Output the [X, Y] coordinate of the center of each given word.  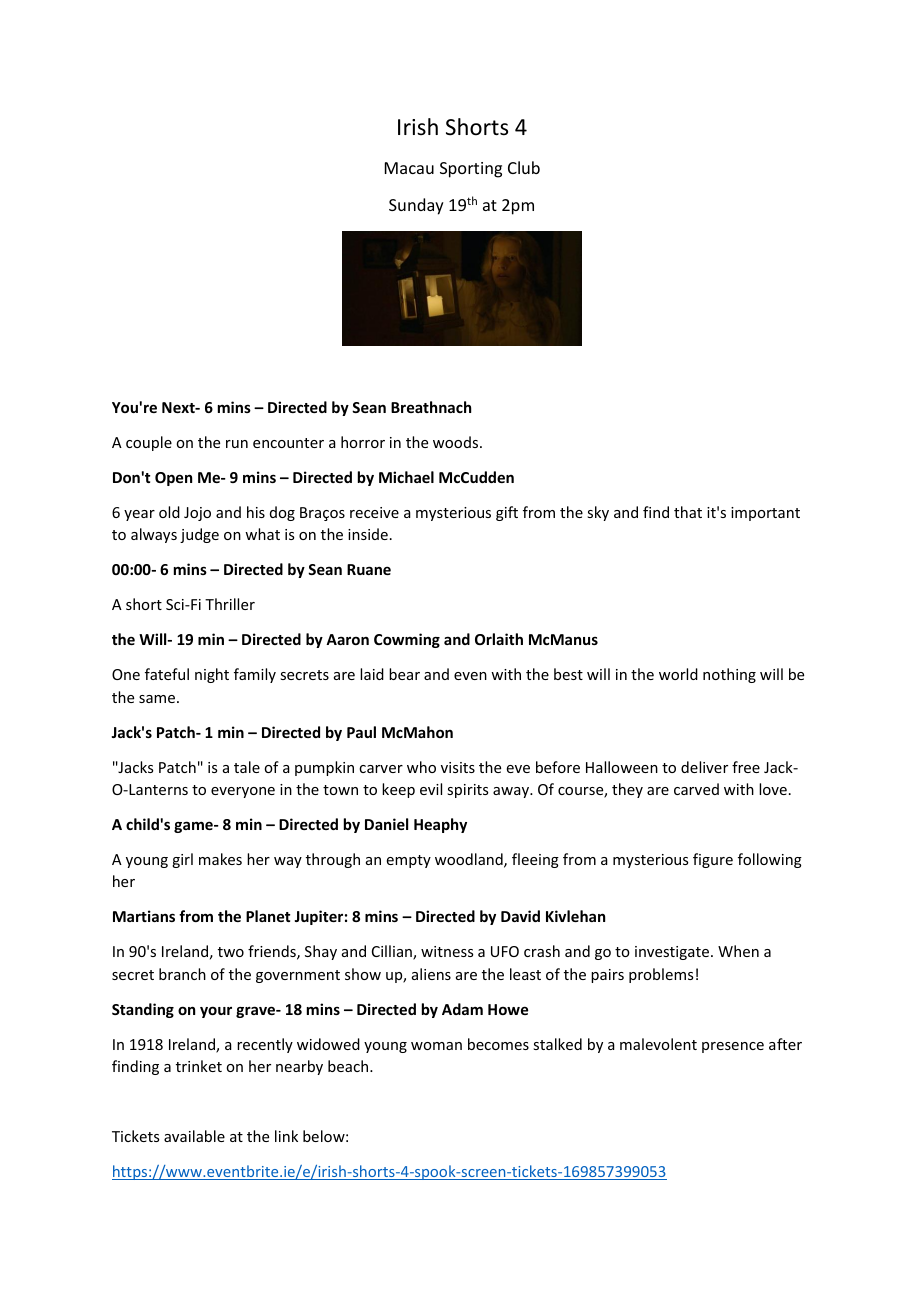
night [212, 675]
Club [524, 167]
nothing [729, 675]
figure [713, 860]
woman [436, 1046]
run [237, 444]
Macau [409, 168]
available [194, 1136]
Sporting [471, 170]
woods [457, 442]
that [688, 512]
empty [409, 861]
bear [404, 674]
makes [220, 859]
